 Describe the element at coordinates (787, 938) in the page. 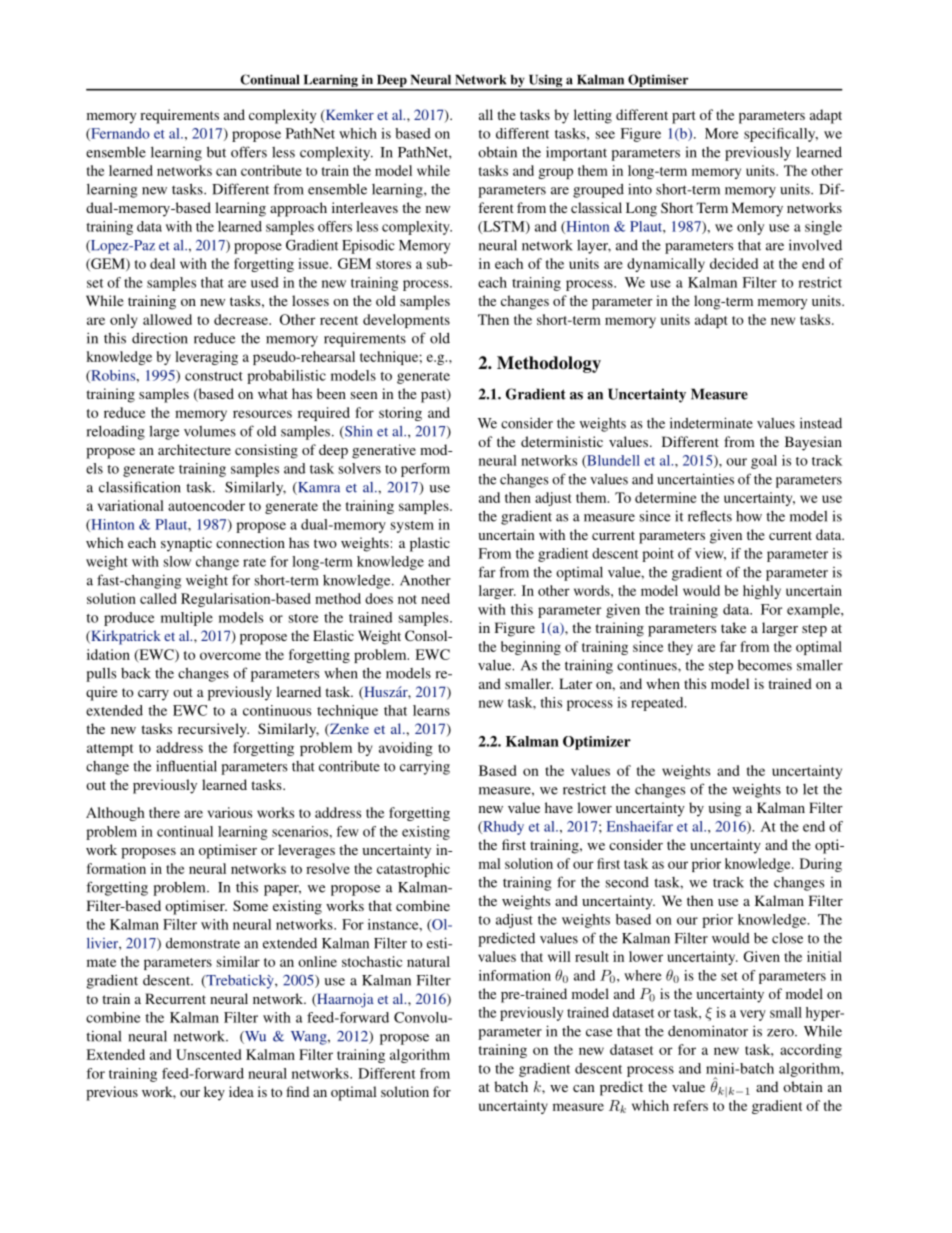

I see `close` at that location.
